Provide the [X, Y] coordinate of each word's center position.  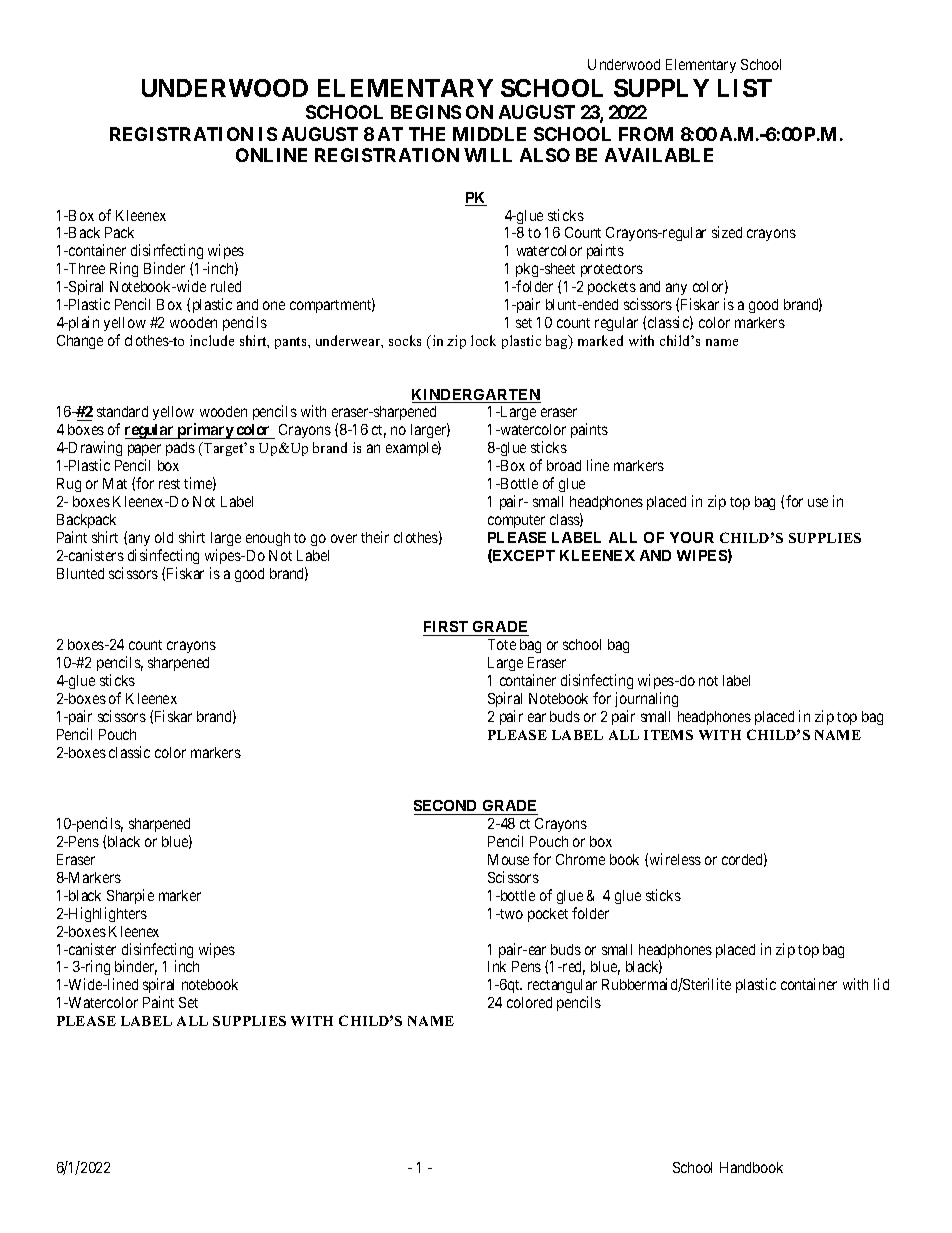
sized [727, 232]
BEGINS [426, 112]
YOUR [692, 537]
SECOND [447, 807]
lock [483, 340]
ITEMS [668, 735]
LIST [745, 88]
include [212, 340]
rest [169, 484]
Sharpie [130, 896]
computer [516, 521]
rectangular [562, 988]
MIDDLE [489, 134]
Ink [497, 966]
